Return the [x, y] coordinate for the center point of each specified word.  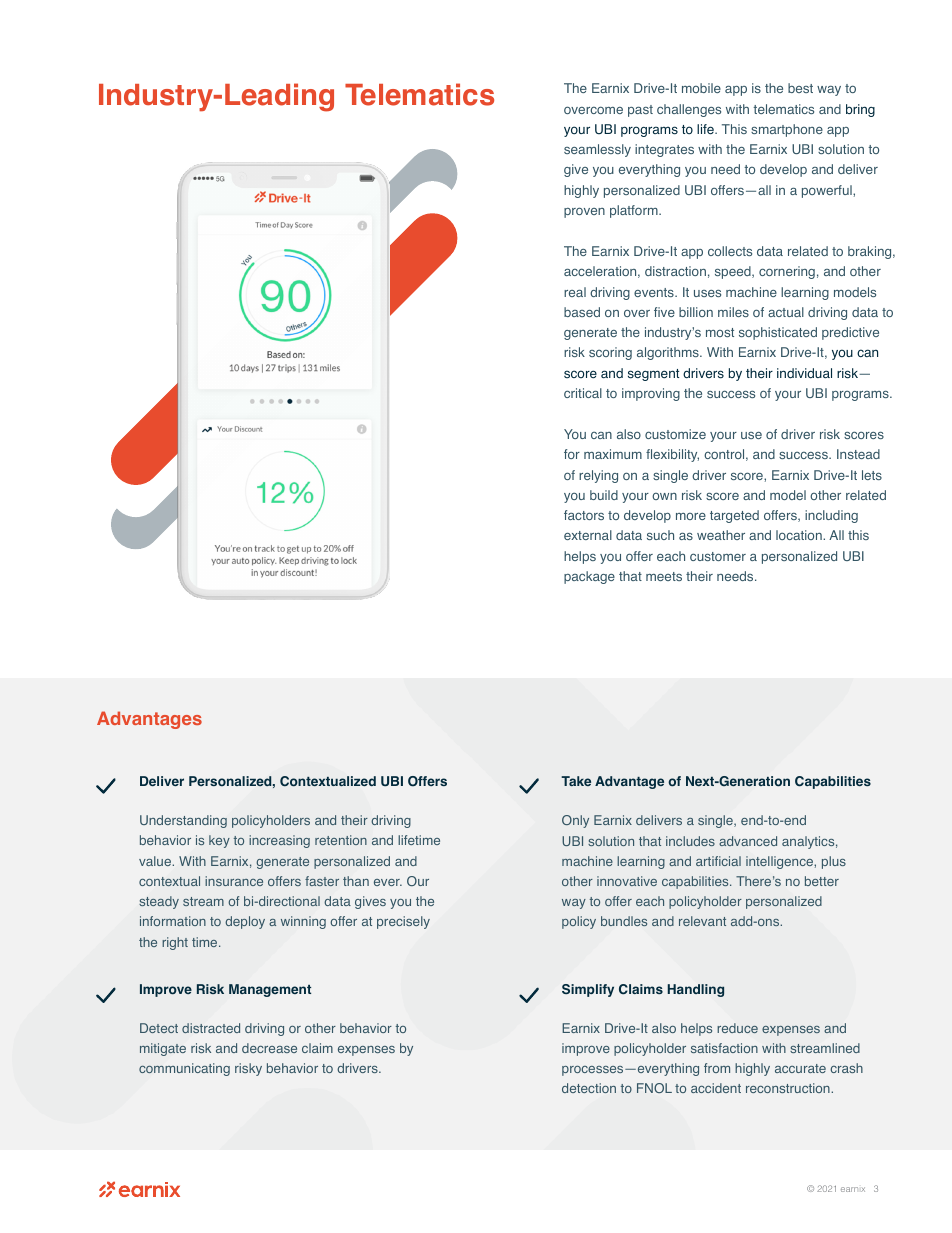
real [575, 292]
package [589, 577]
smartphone [787, 130]
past [640, 111]
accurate [800, 1068]
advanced [748, 841]
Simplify [588, 990]
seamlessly [597, 150]
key [219, 841]
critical [583, 393]
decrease [269, 1048]
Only [575, 821]
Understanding [183, 821]
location [800, 535]
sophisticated [778, 333]
